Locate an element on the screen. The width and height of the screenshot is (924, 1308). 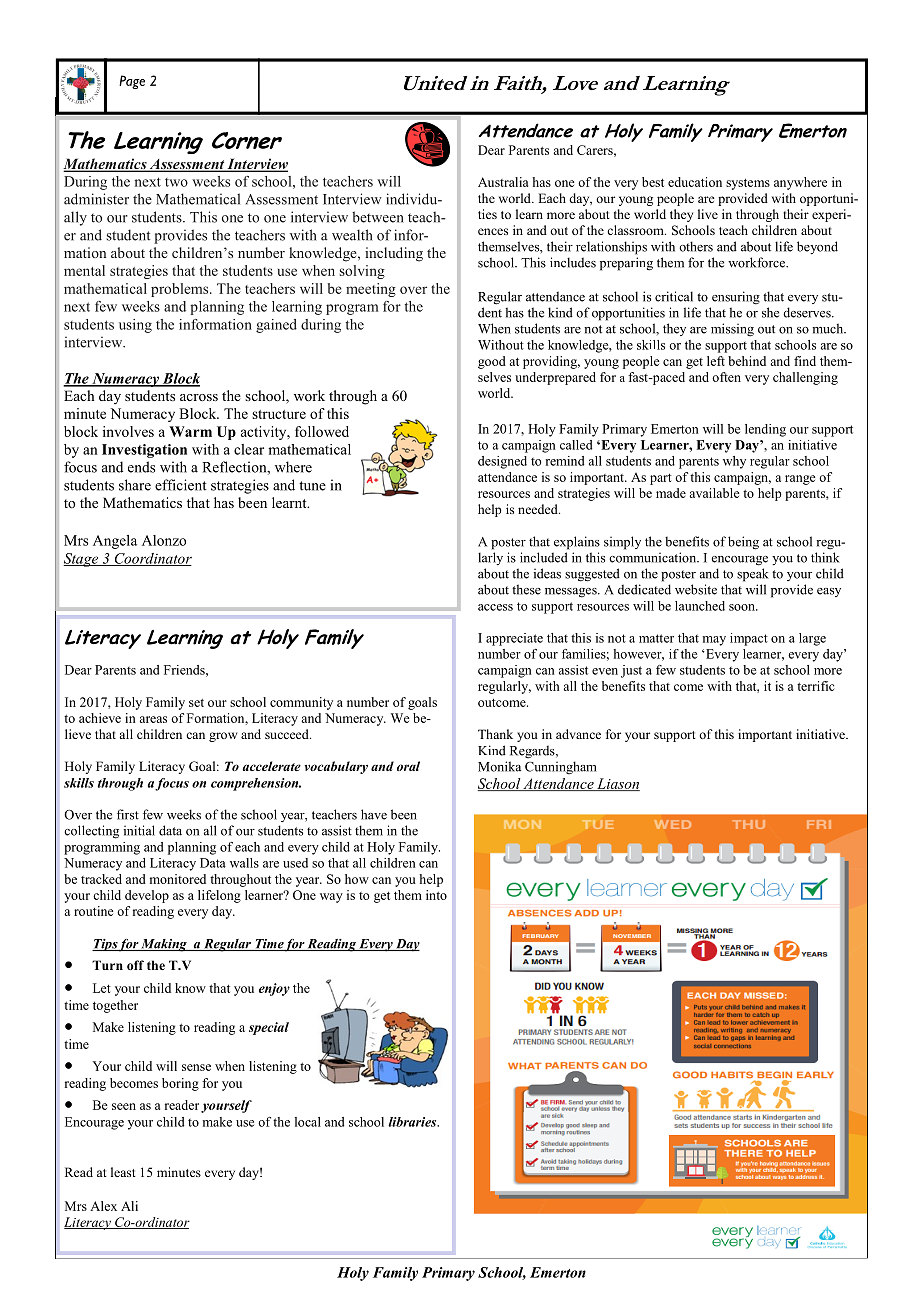
impact is located at coordinates (749, 639).
